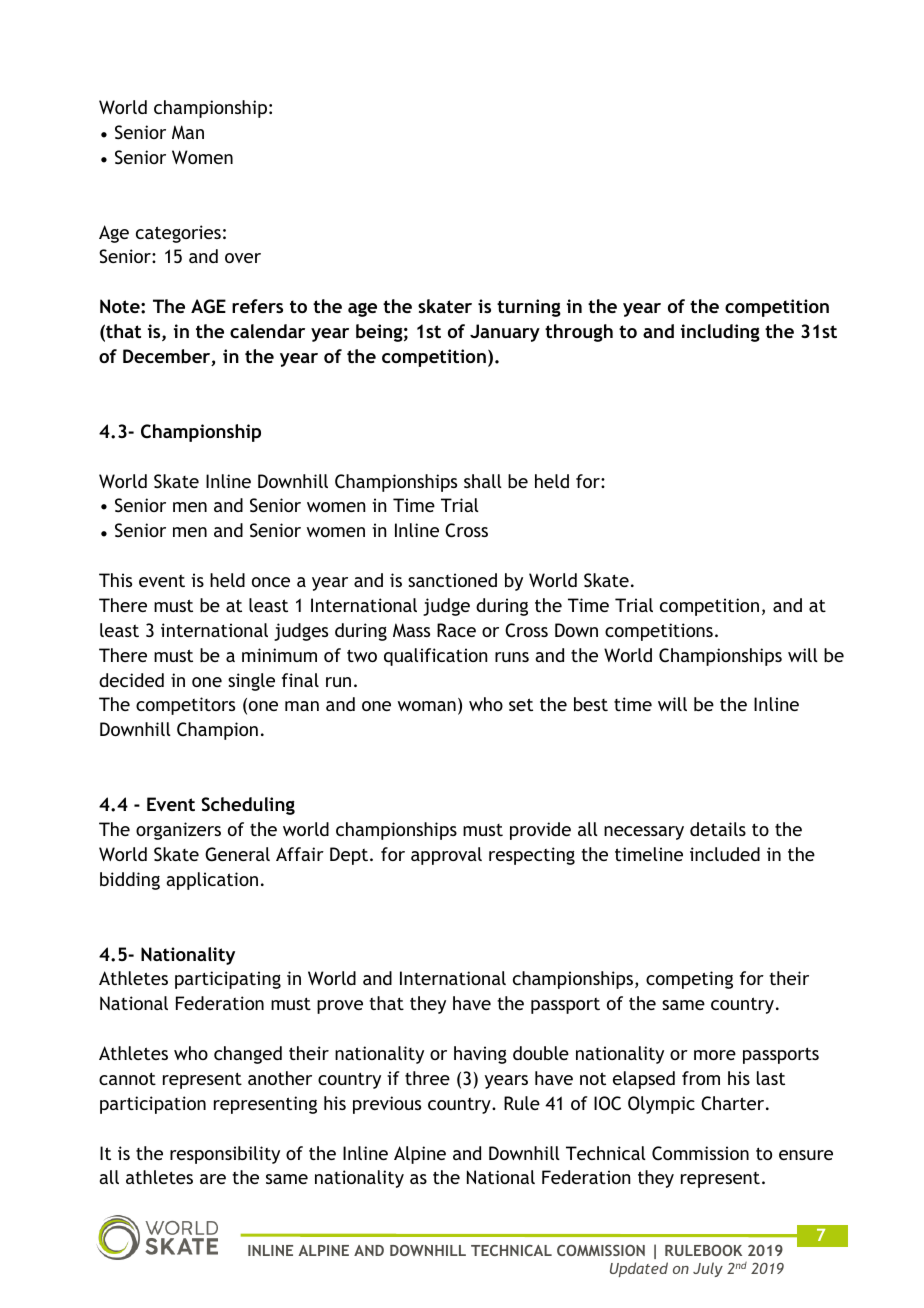 Image resolution: width=924 pixels, height=1308 pixels. Describe the element at coordinates (529, 308) in the screenshot. I see `turning` at that location.
